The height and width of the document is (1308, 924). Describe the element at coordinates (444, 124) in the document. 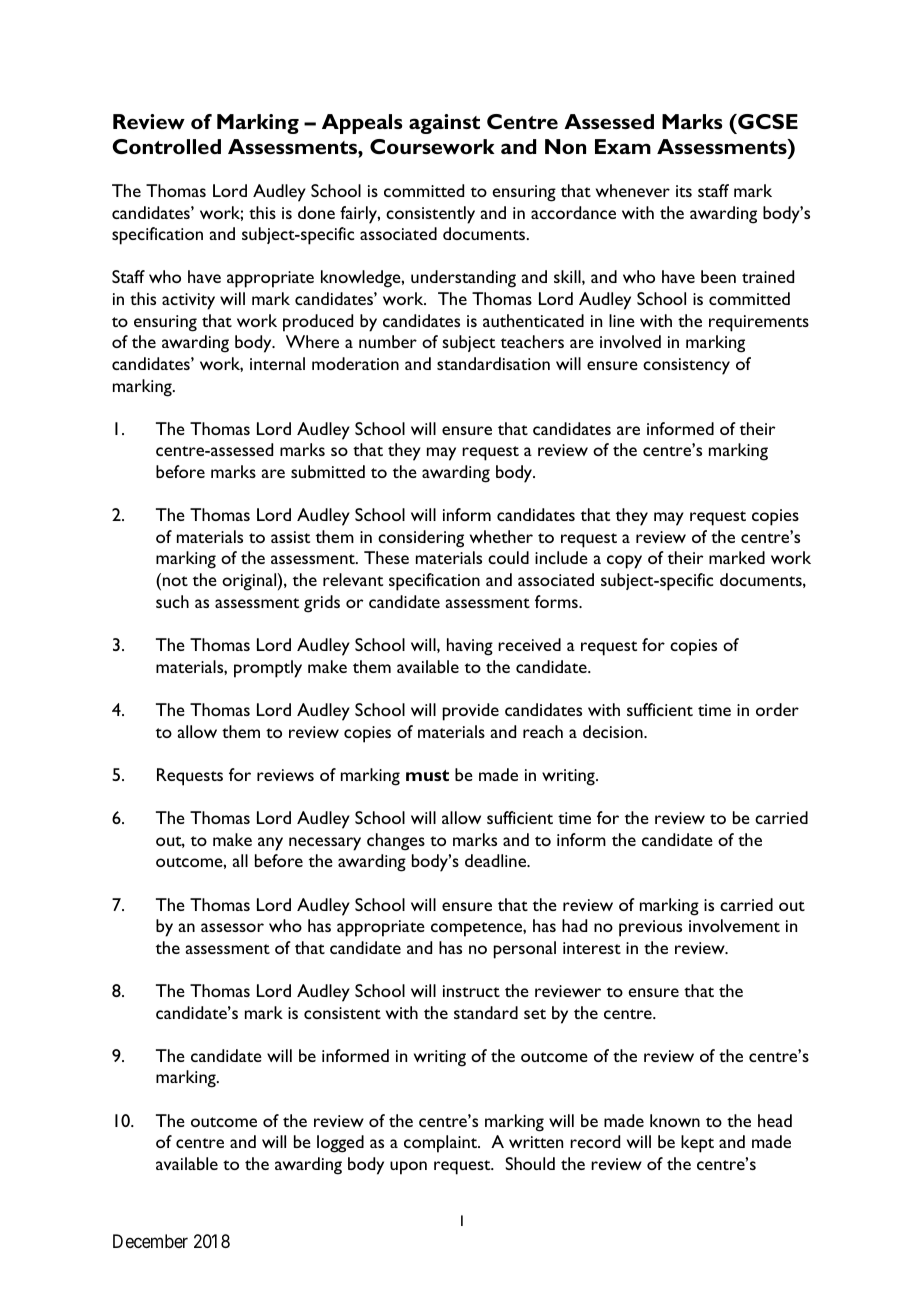

I see `against` at that location.
